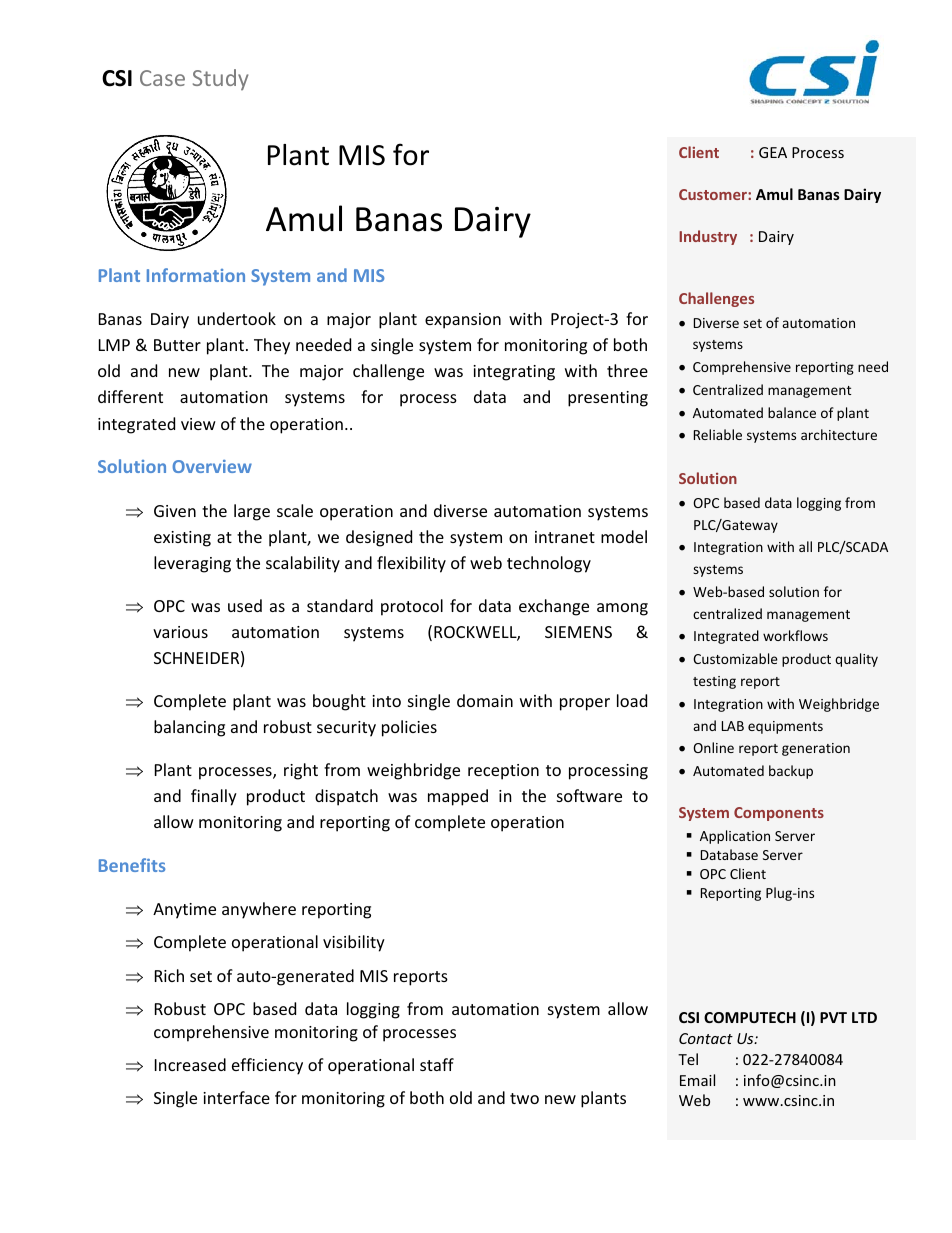 The width and height of the document is (952, 1233). What do you see at coordinates (549, 564) in the document?
I see `technology` at bounding box center [549, 564].
